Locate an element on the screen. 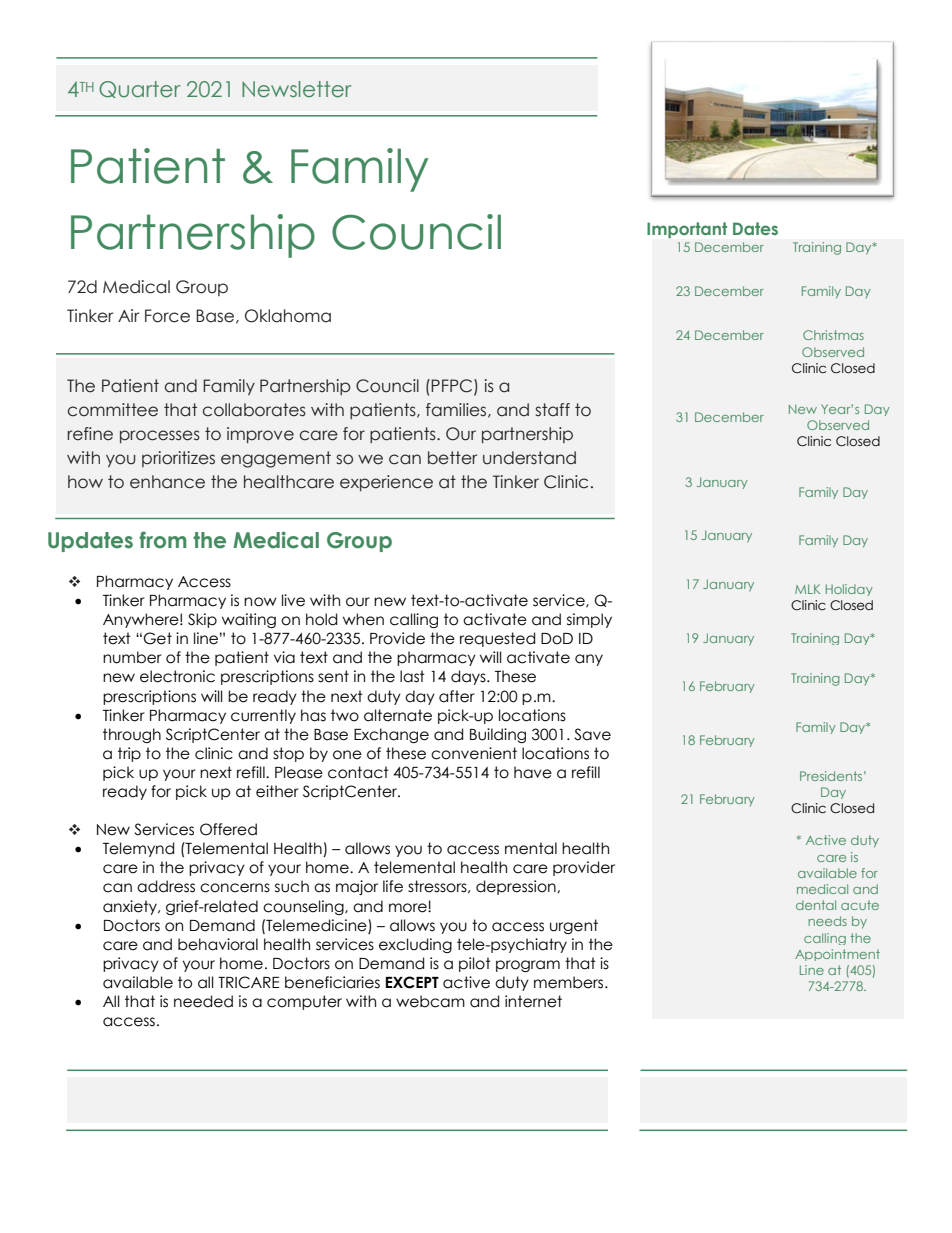 The image size is (952, 1233). Newsletter is located at coordinates (297, 89).
